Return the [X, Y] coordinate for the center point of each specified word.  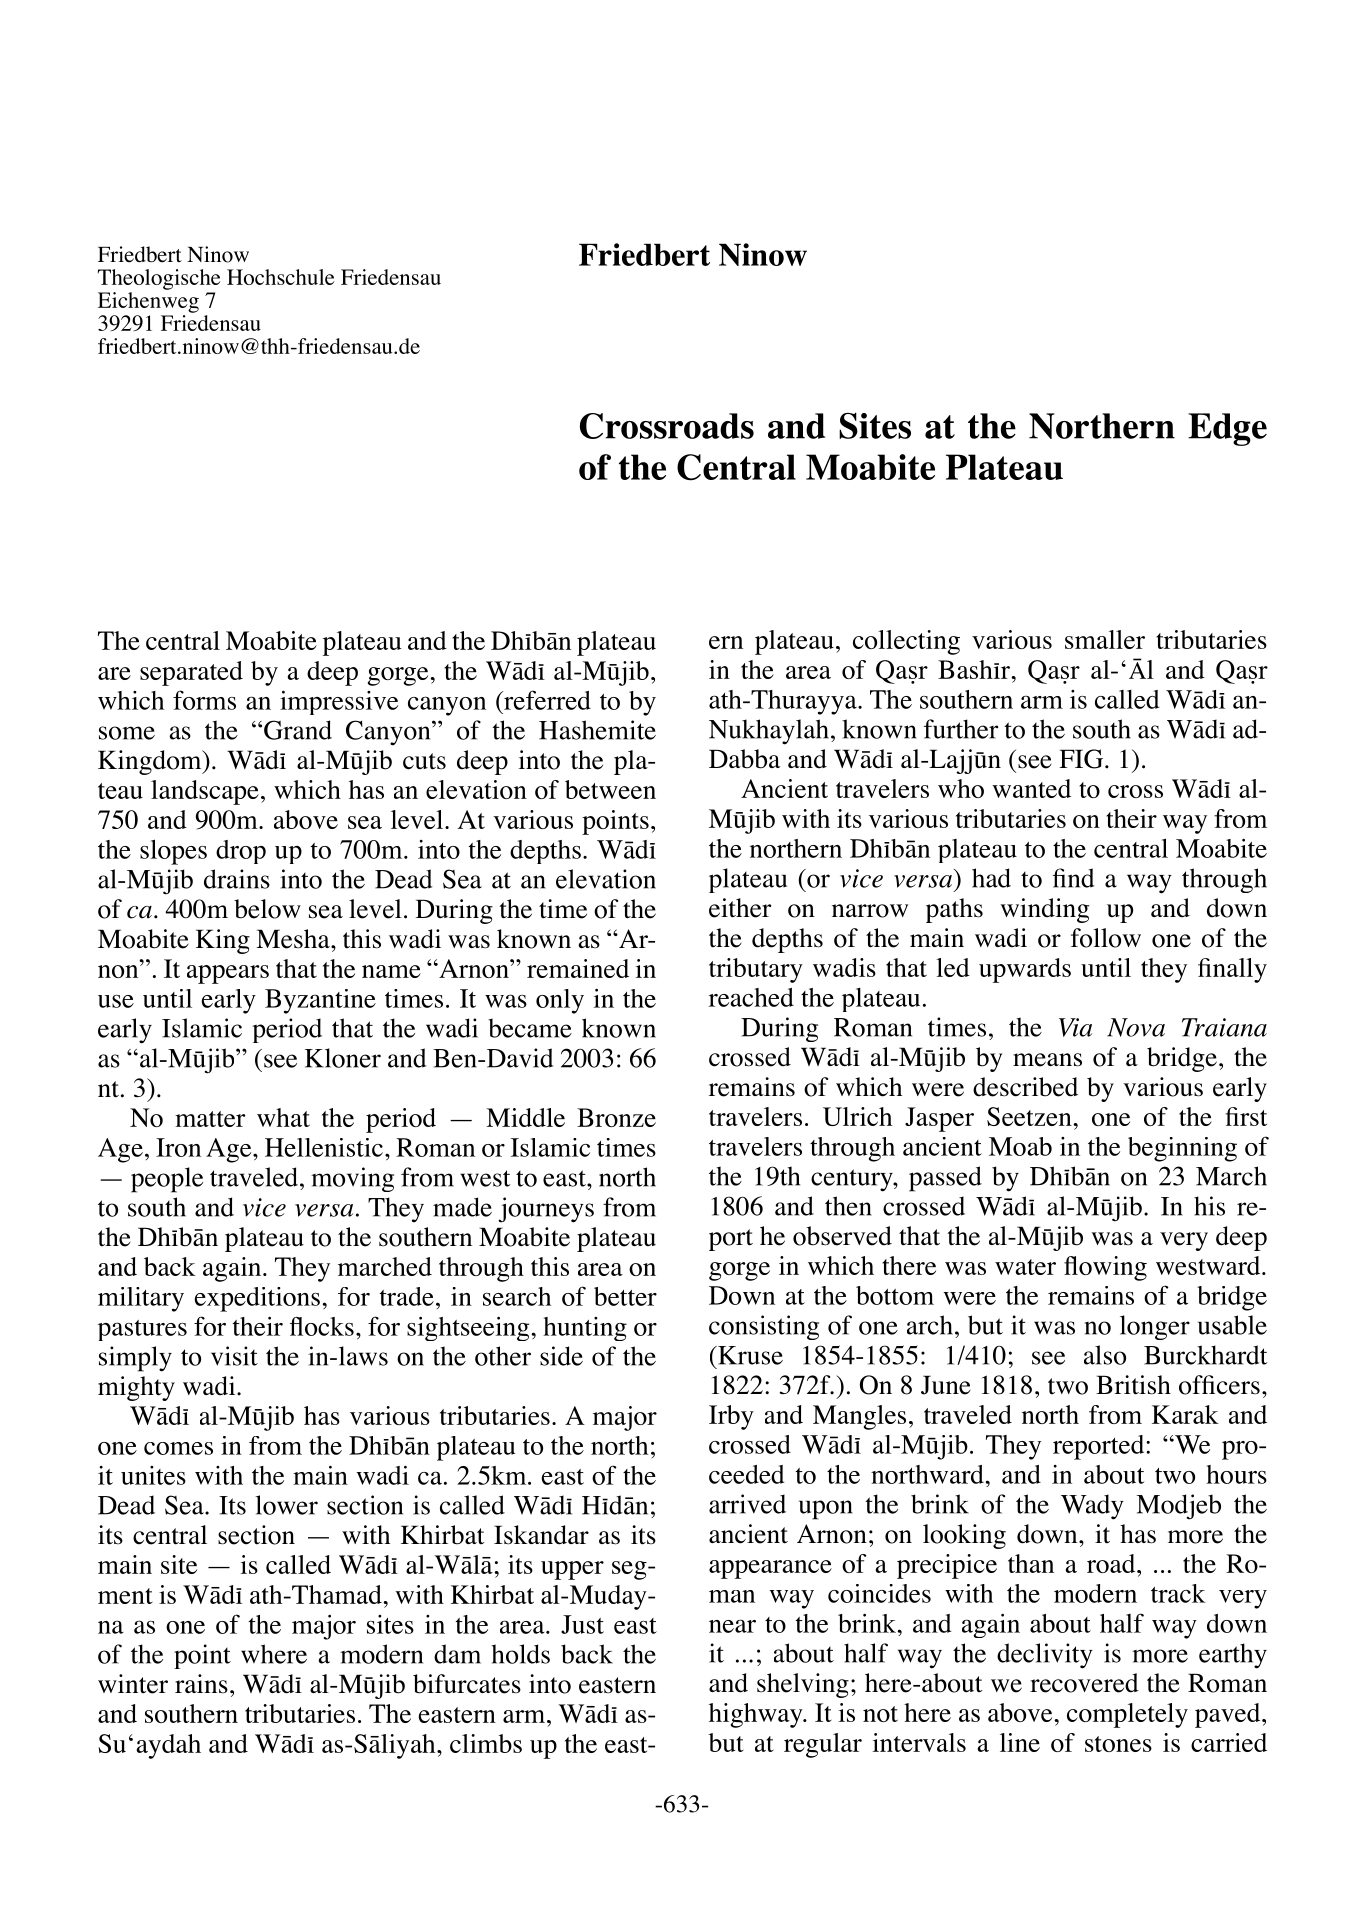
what [283, 1117]
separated [191, 673]
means [1047, 1060]
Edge [1227, 429]
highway [757, 1715]
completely [1127, 1715]
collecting [906, 642]
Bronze [616, 1117]
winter [133, 1684]
